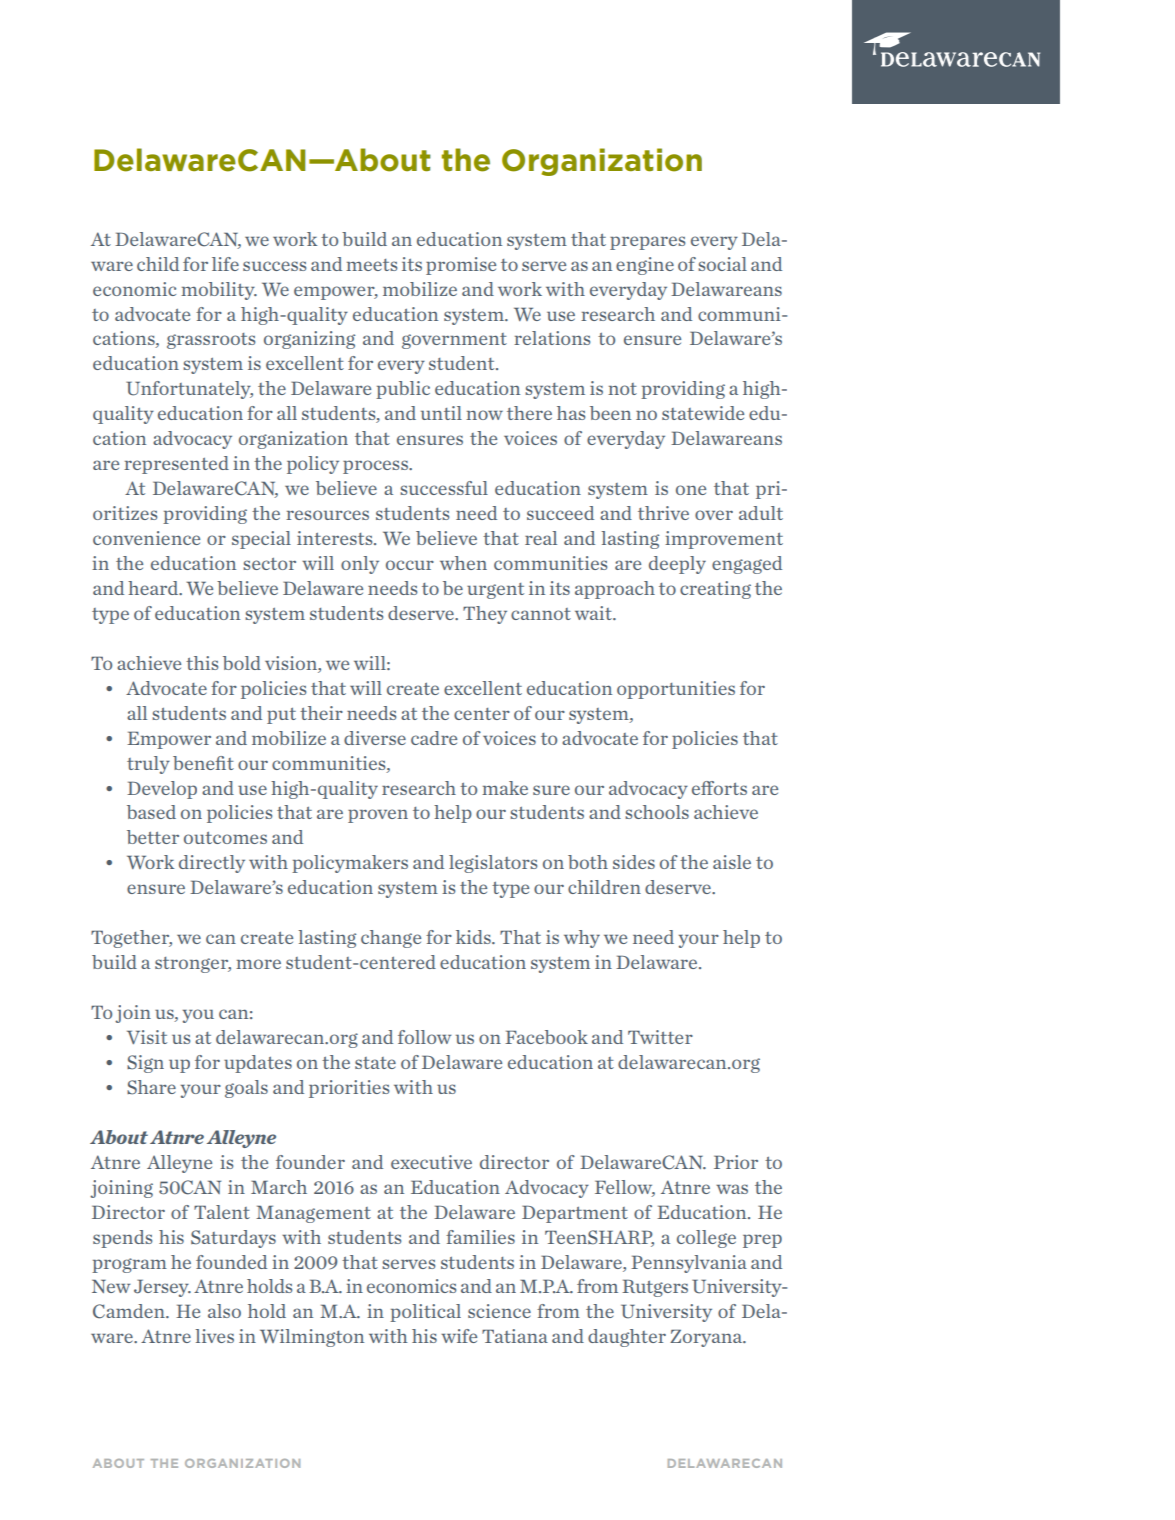  Describe the element at coordinates (715, 590) in the page. I see `creating` at that location.
